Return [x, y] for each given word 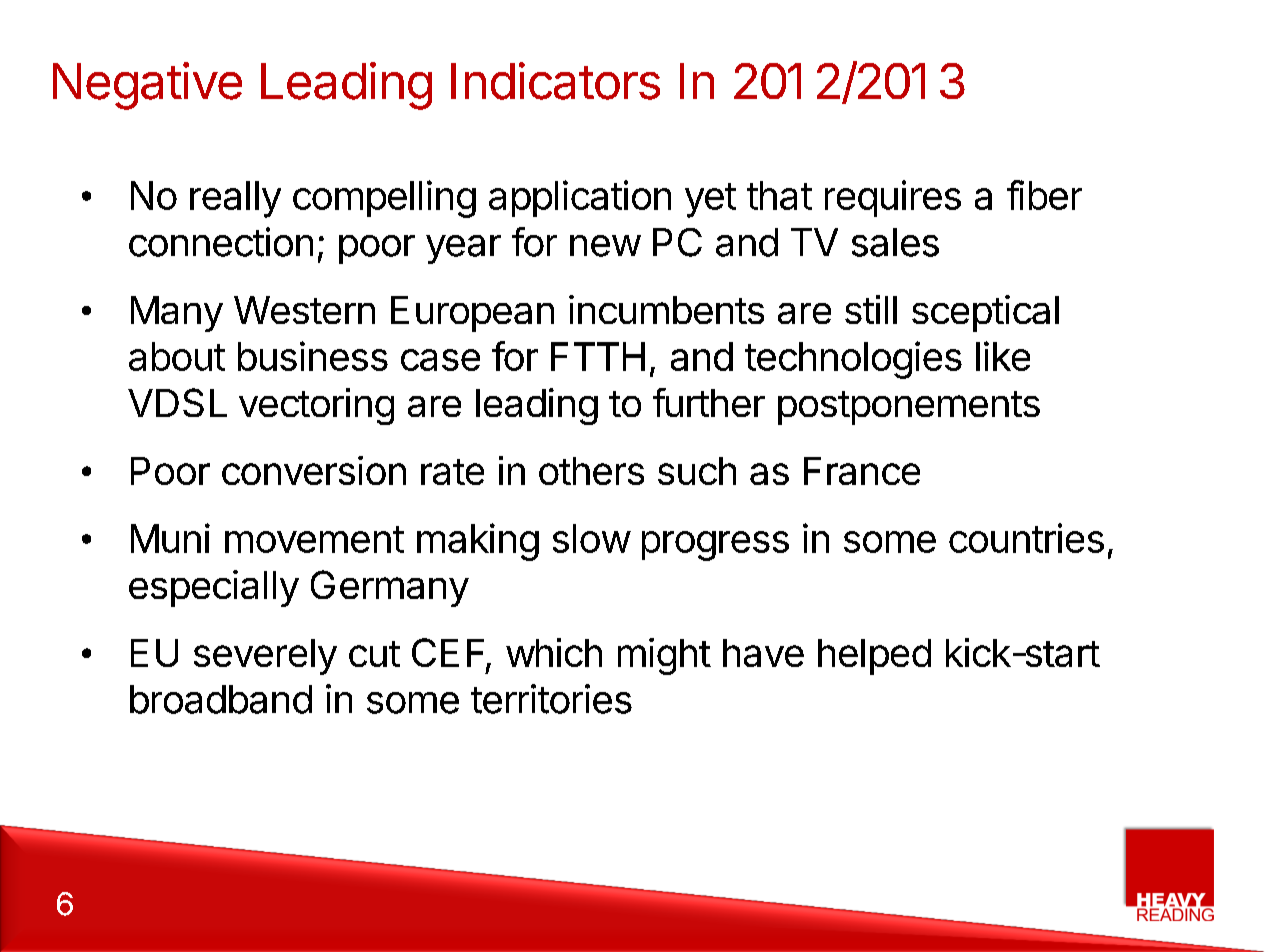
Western [304, 310]
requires [893, 198]
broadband [221, 699]
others [591, 471]
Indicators [555, 81]
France [862, 471]
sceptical [985, 313]
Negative [147, 86]
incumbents [666, 309]
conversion [314, 470]
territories [551, 699]
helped [874, 657]
